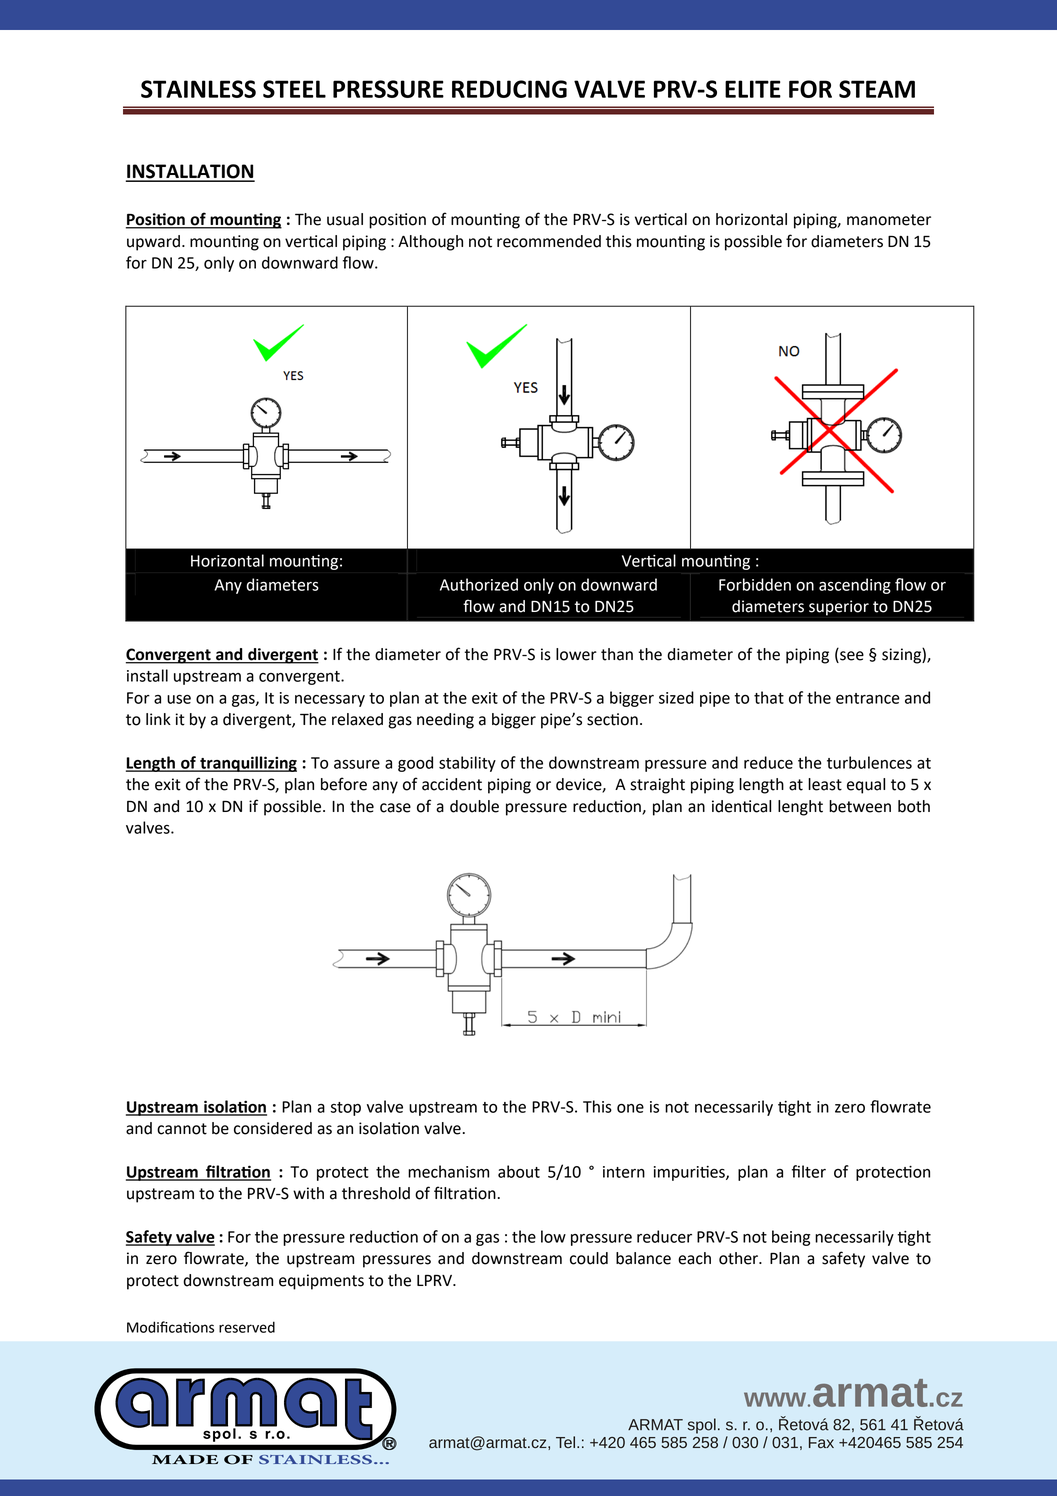 The width and height of the document is (1057, 1496). I want to click on other, so click(739, 1258).
